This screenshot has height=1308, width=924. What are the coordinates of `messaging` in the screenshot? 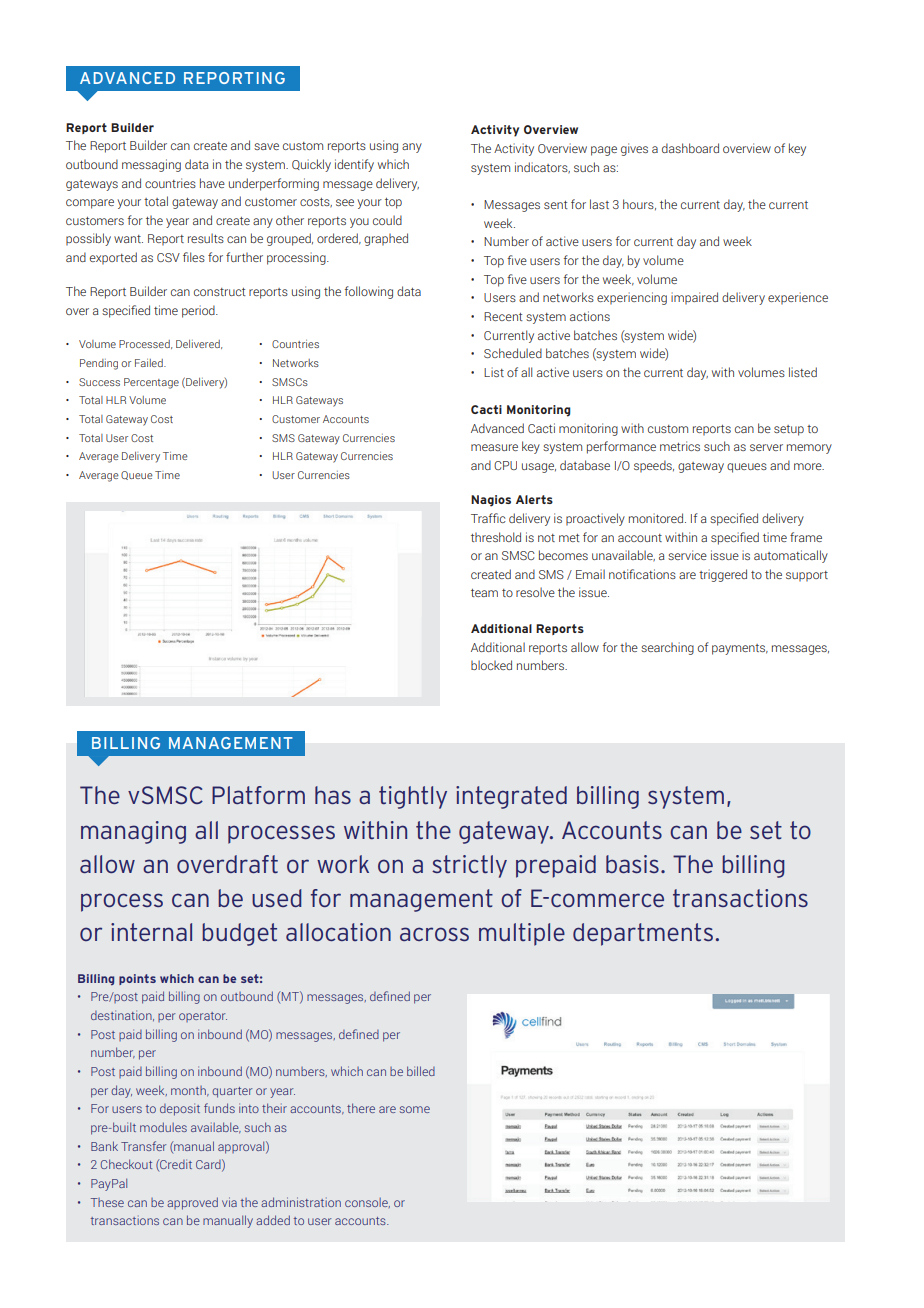 It's located at (151, 165).
